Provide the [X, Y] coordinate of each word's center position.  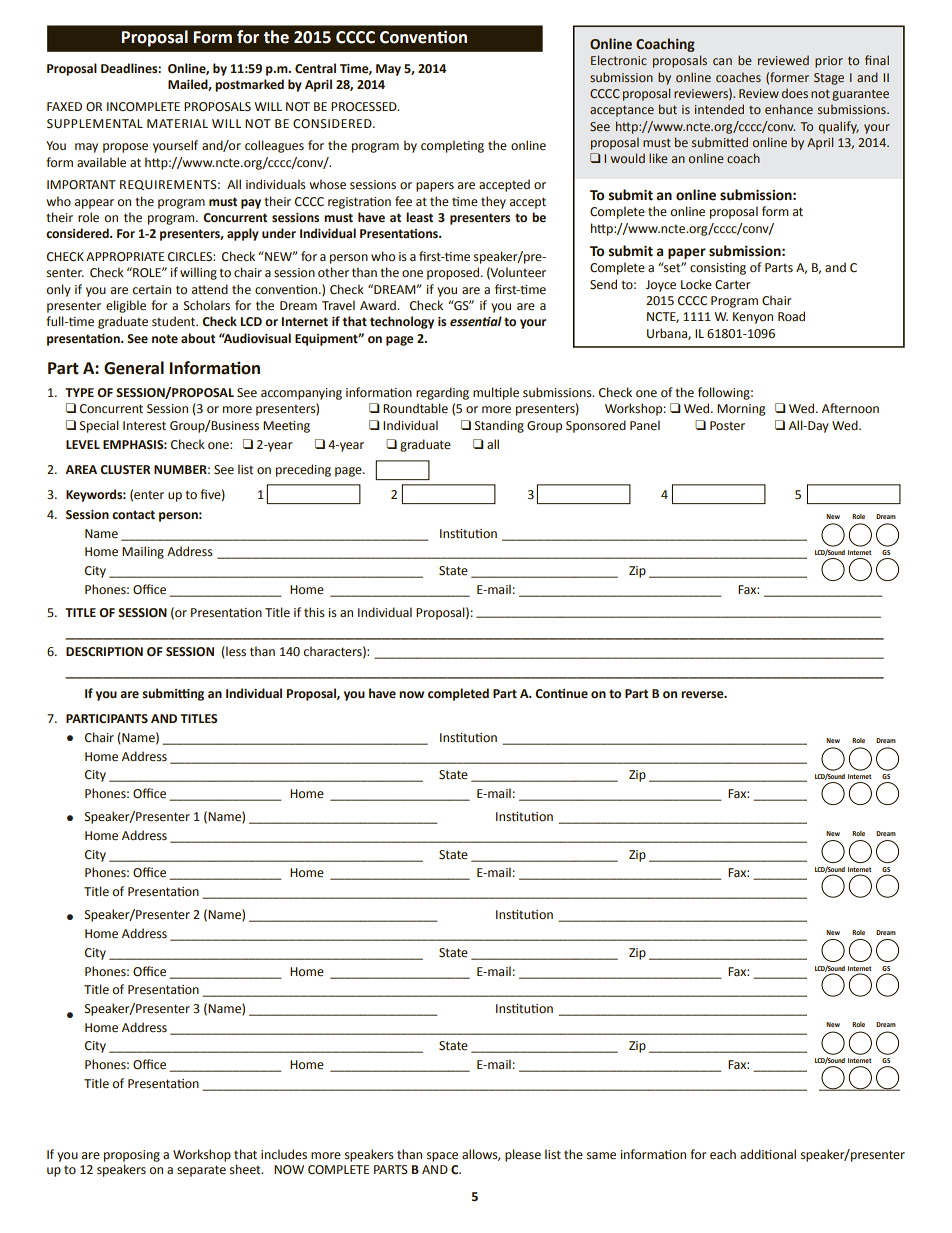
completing [452, 146]
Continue [561, 694]
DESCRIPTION [104, 652]
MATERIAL [177, 123]
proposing [132, 1156]
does [795, 93]
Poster [727, 426]
